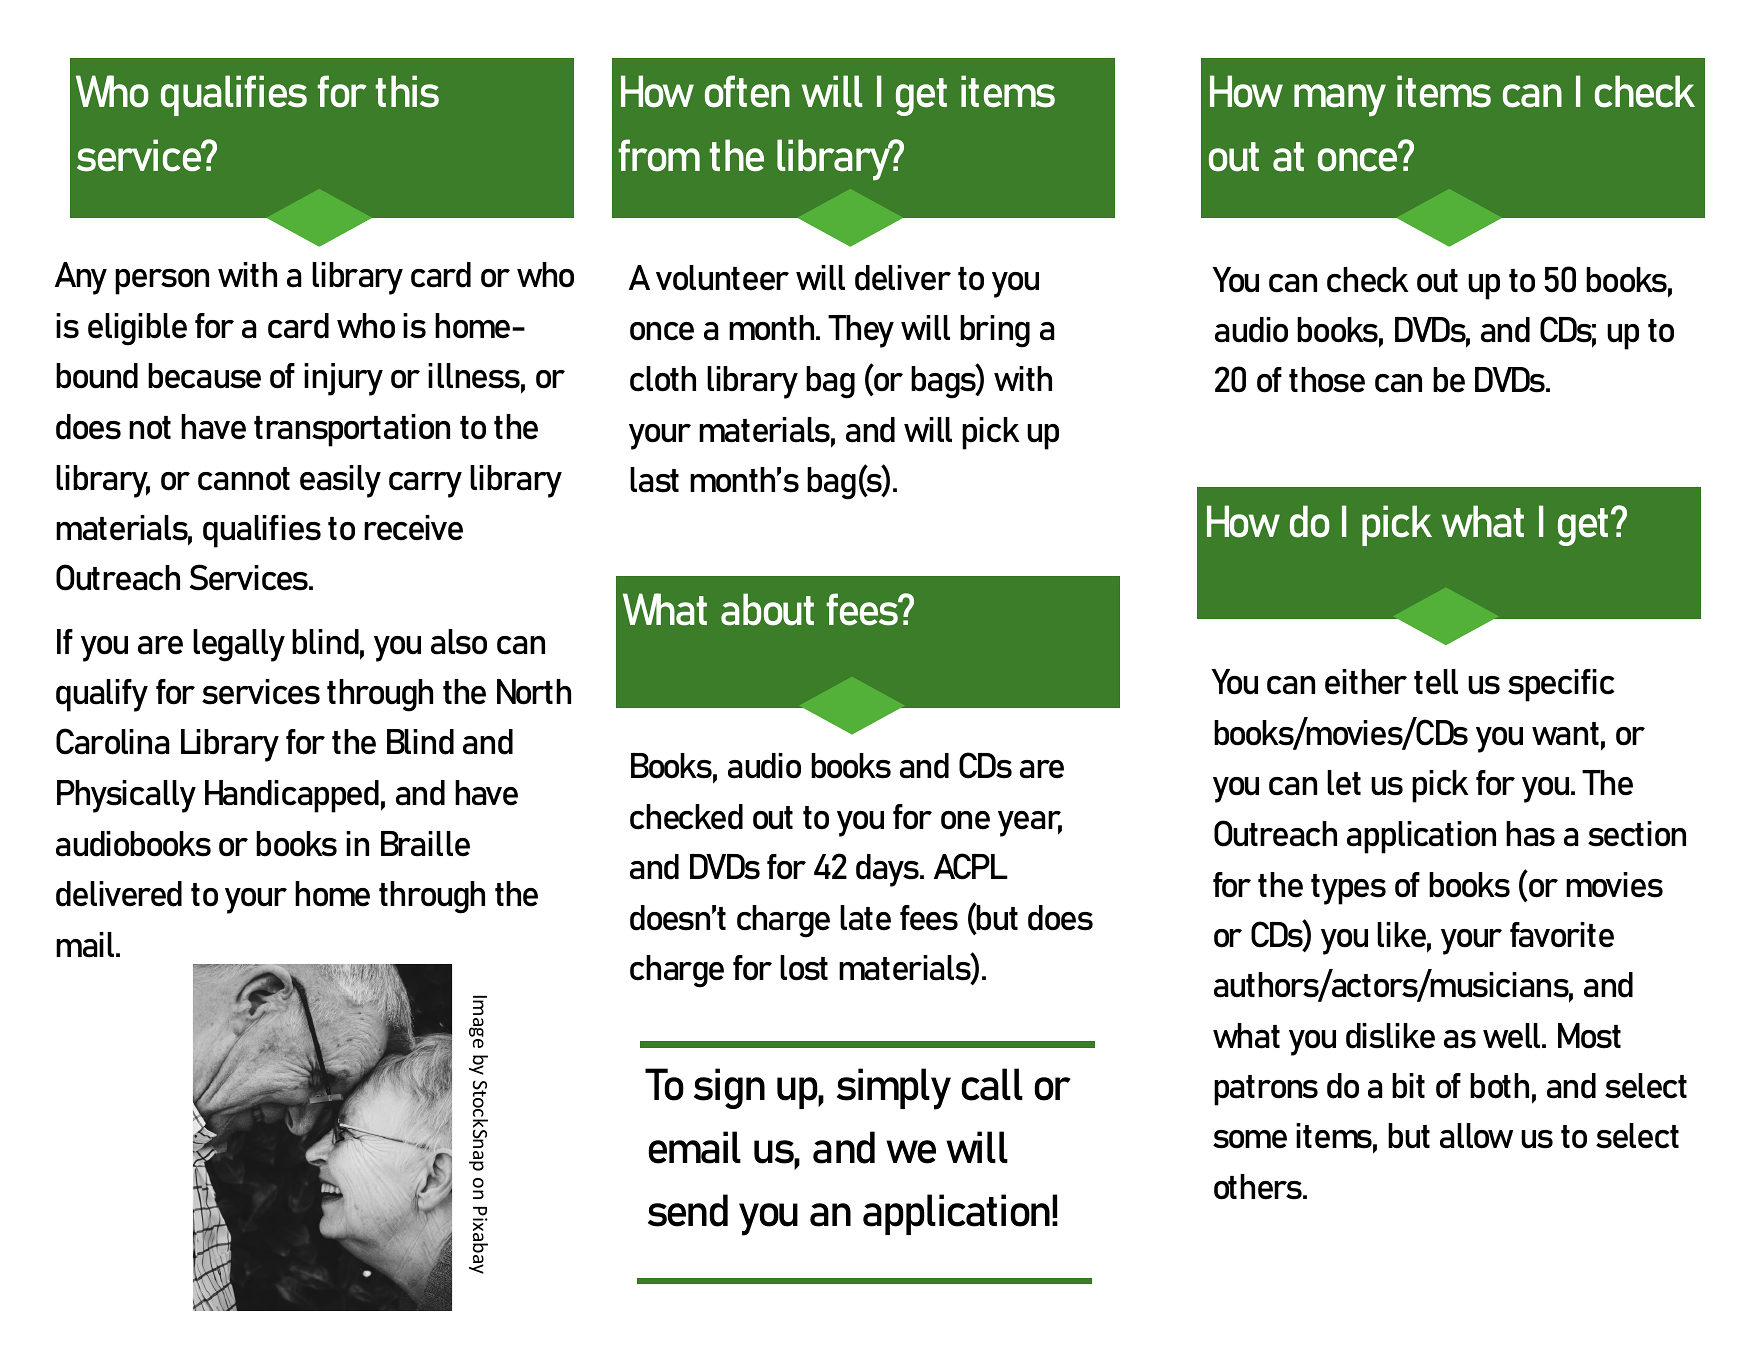  What do you see at coordinates (894, 1089) in the screenshot?
I see `simply` at bounding box center [894, 1089].
